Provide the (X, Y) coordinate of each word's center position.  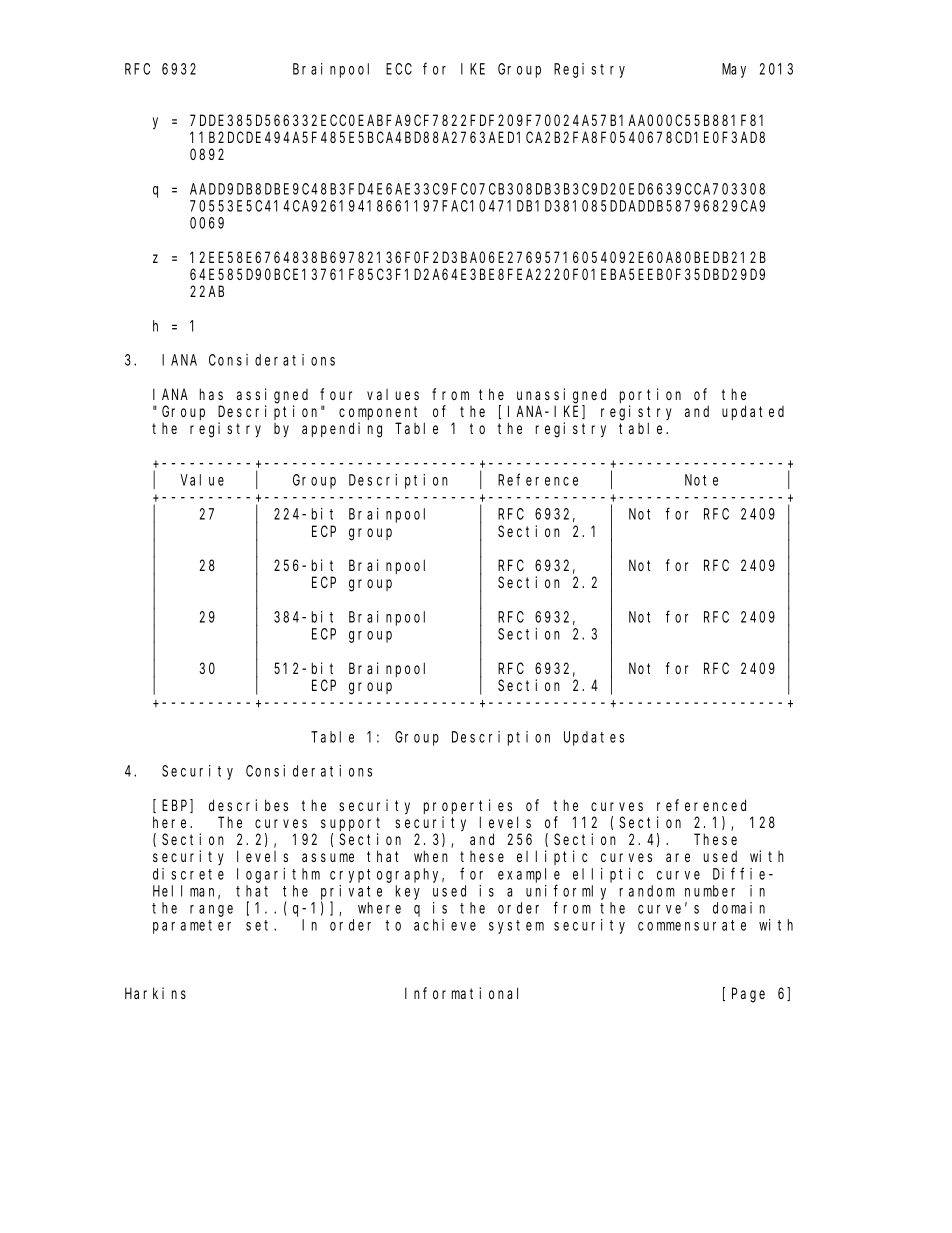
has (211, 394)
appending (342, 430)
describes (248, 805)
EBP (176, 806)
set (260, 925)
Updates (594, 738)
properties (468, 806)
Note (701, 480)
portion (650, 395)
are (678, 857)
